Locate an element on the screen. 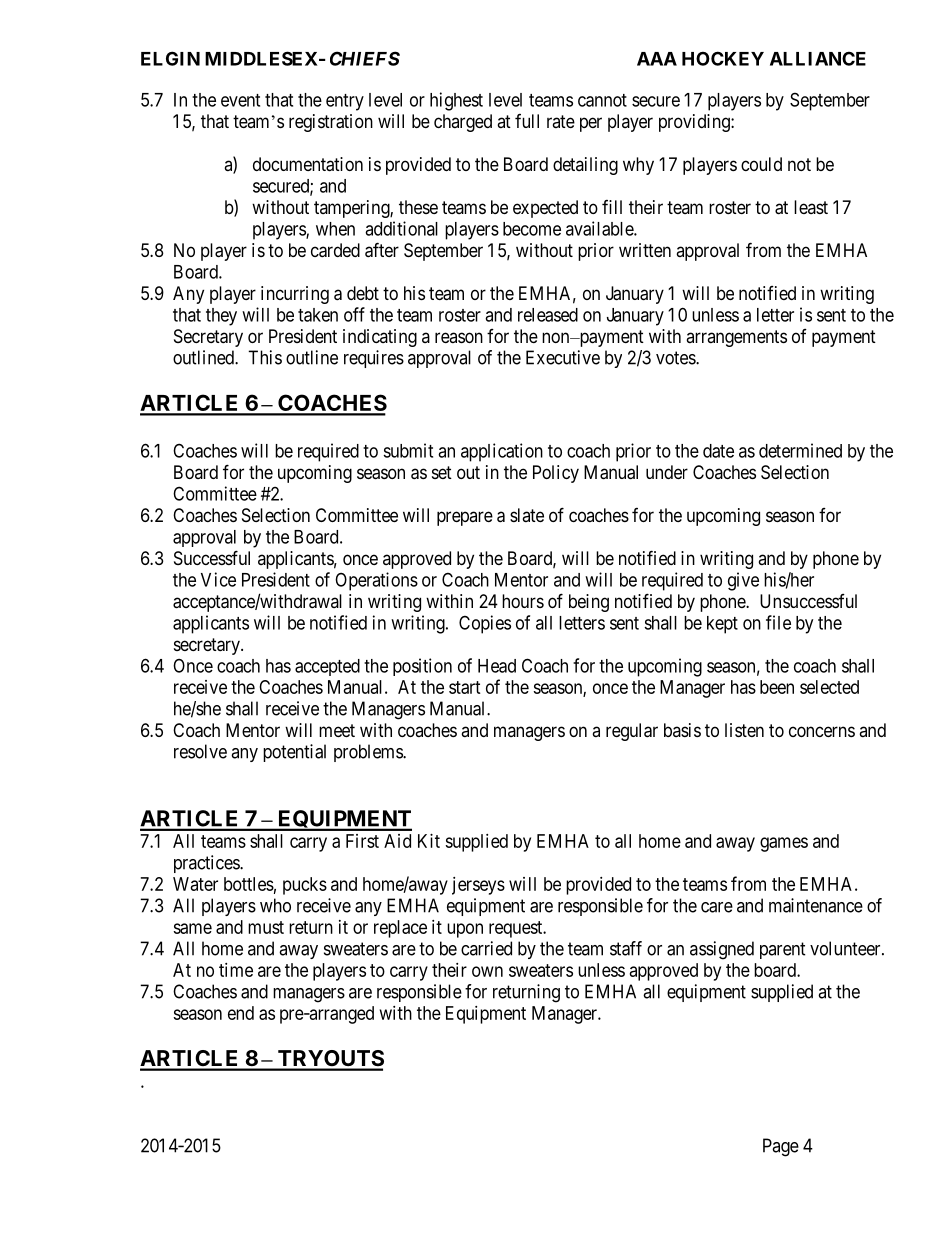 The height and width of the screenshot is (1233, 952). full is located at coordinates (527, 121).
